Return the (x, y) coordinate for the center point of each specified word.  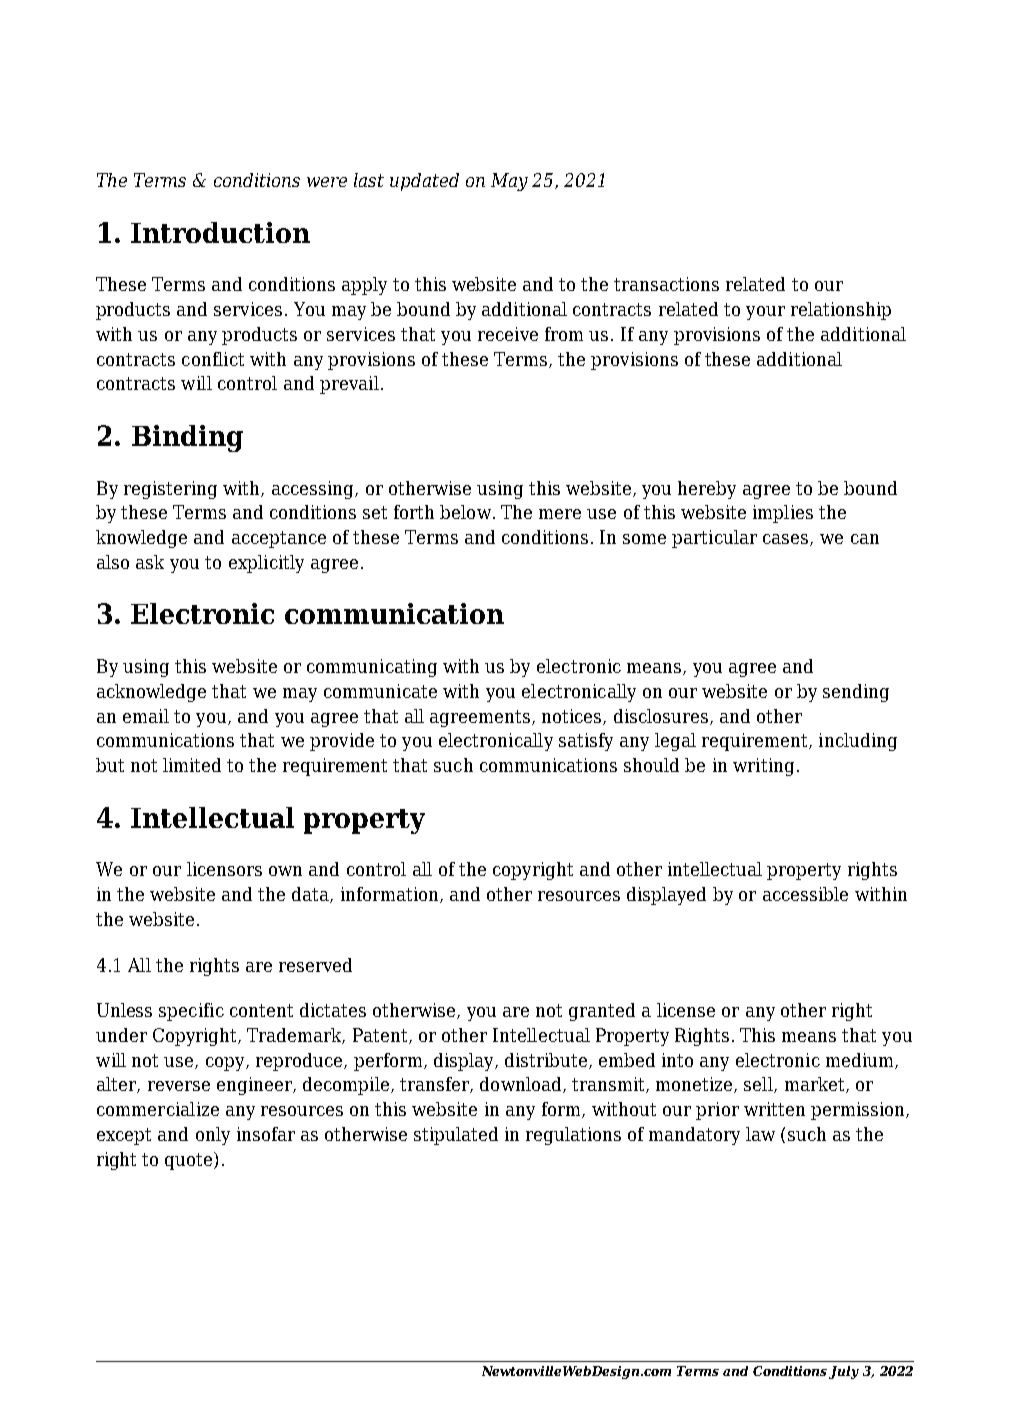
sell (759, 1085)
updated (424, 182)
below (465, 512)
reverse (179, 1086)
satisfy (586, 742)
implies (783, 514)
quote (190, 1161)
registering (170, 490)
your (765, 313)
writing (763, 767)
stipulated (456, 1136)
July (844, 1372)
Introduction (220, 232)
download (522, 1085)
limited (192, 765)
